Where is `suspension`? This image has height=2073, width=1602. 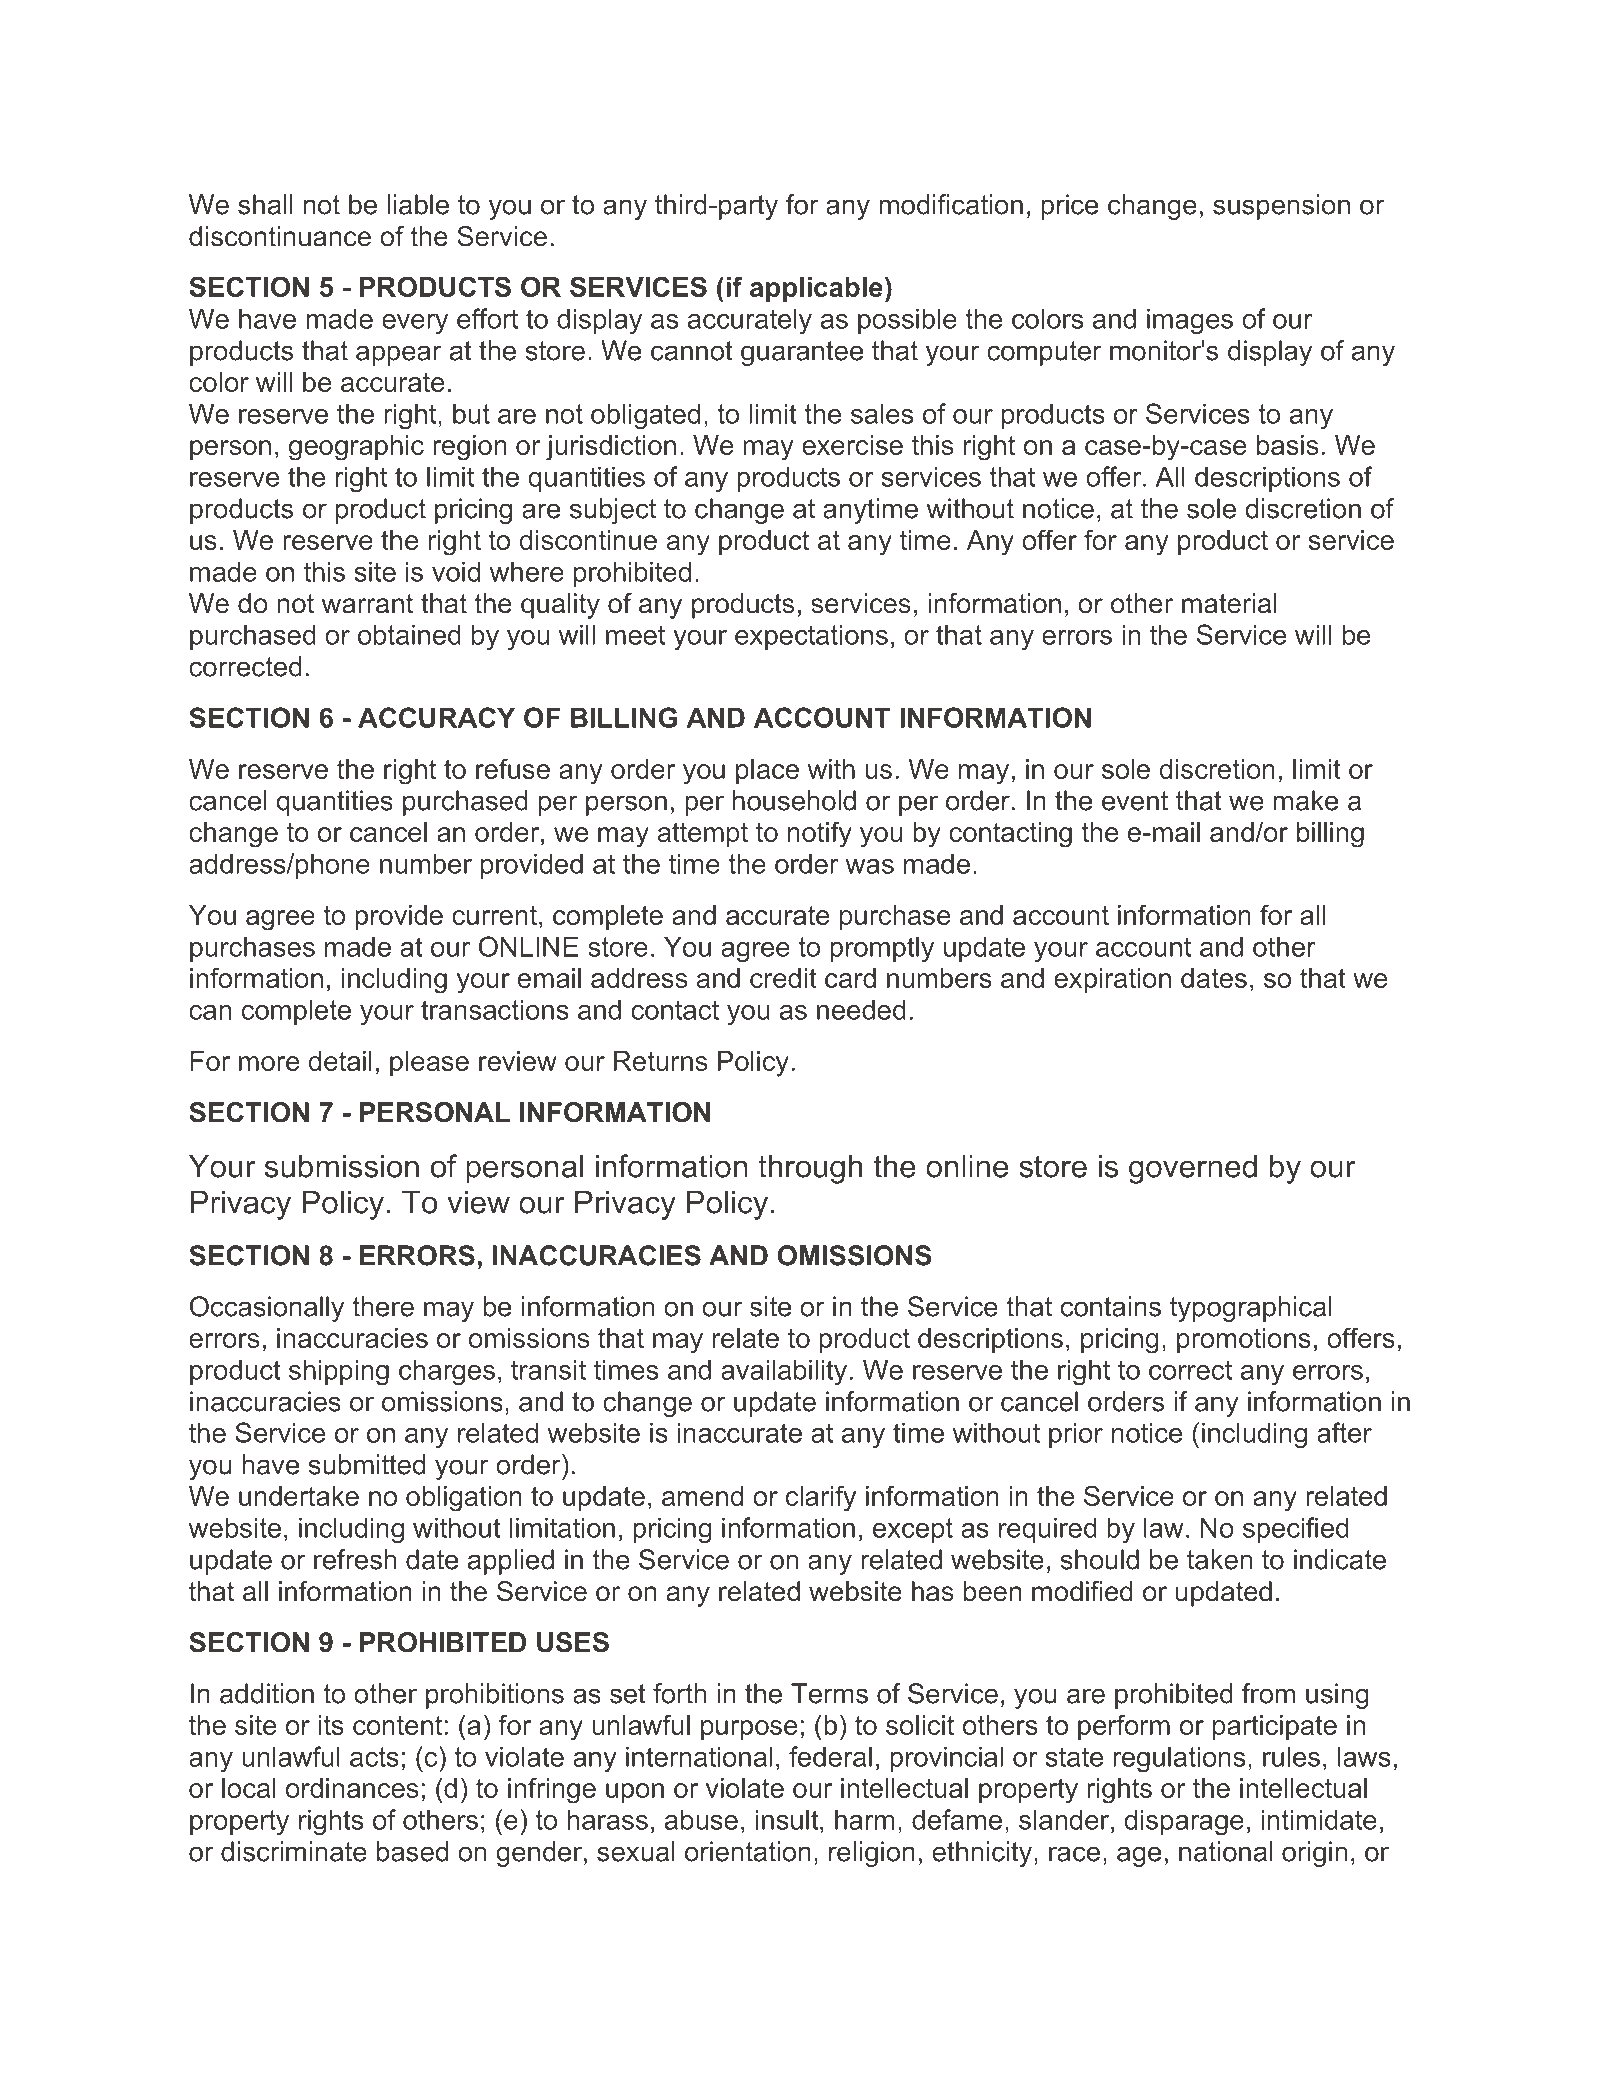
suspension is located at coordinates (1281, 207).
